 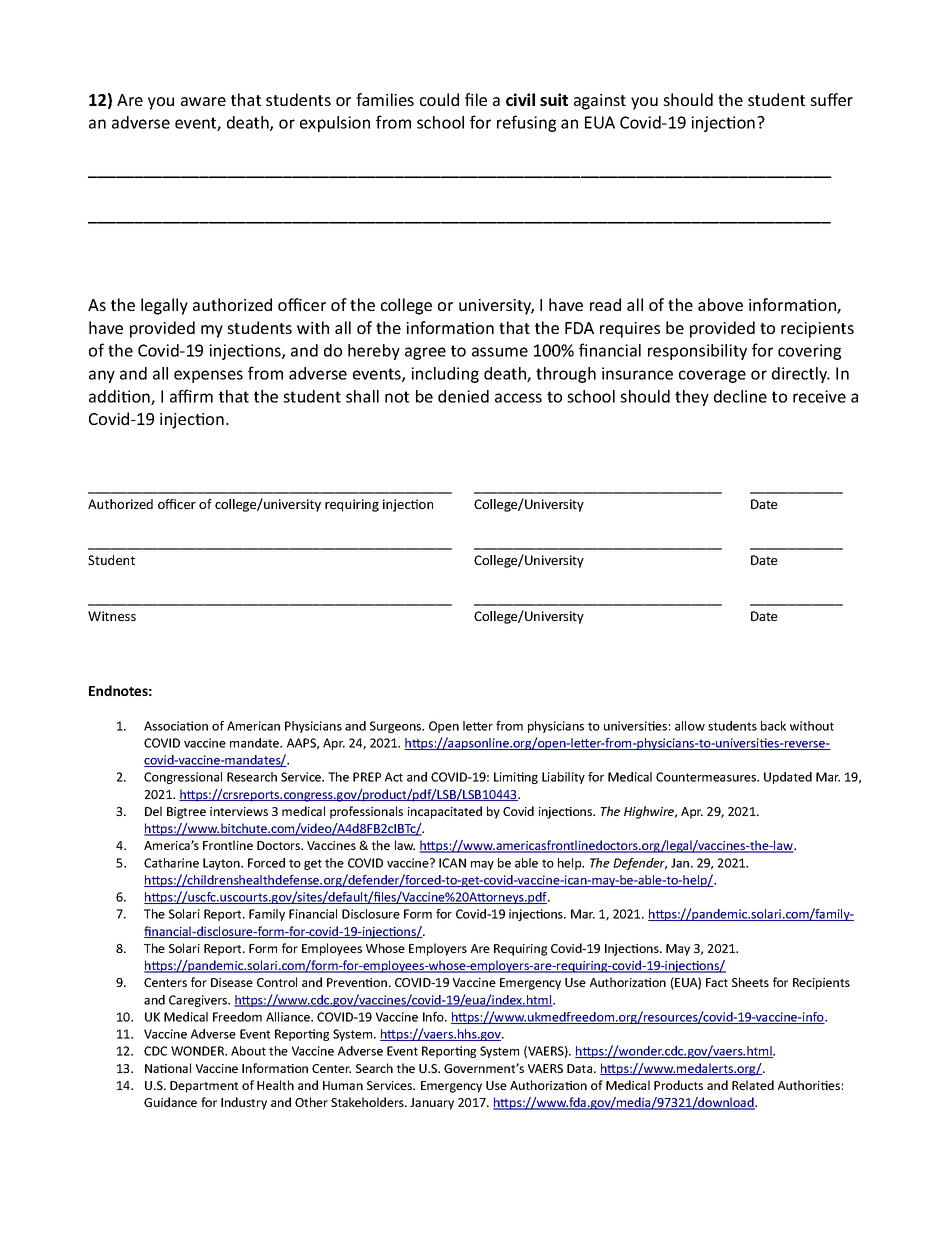 What do you see at coordinates (707, 777) in the document?
I see `Countermeasures` at bounding box center [707, 777].
